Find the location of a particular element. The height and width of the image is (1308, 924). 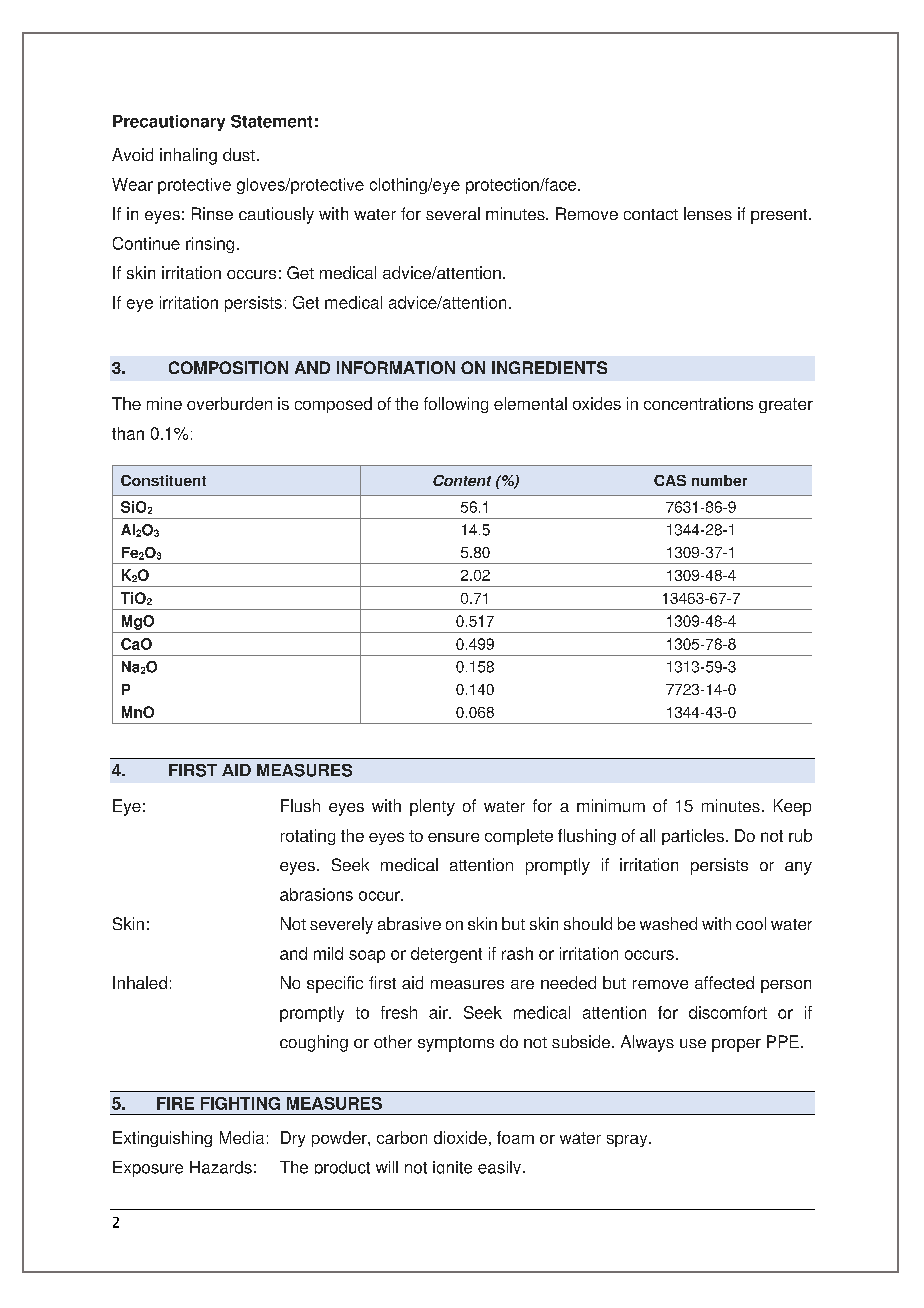

several is located at coordinates (453, 213).
